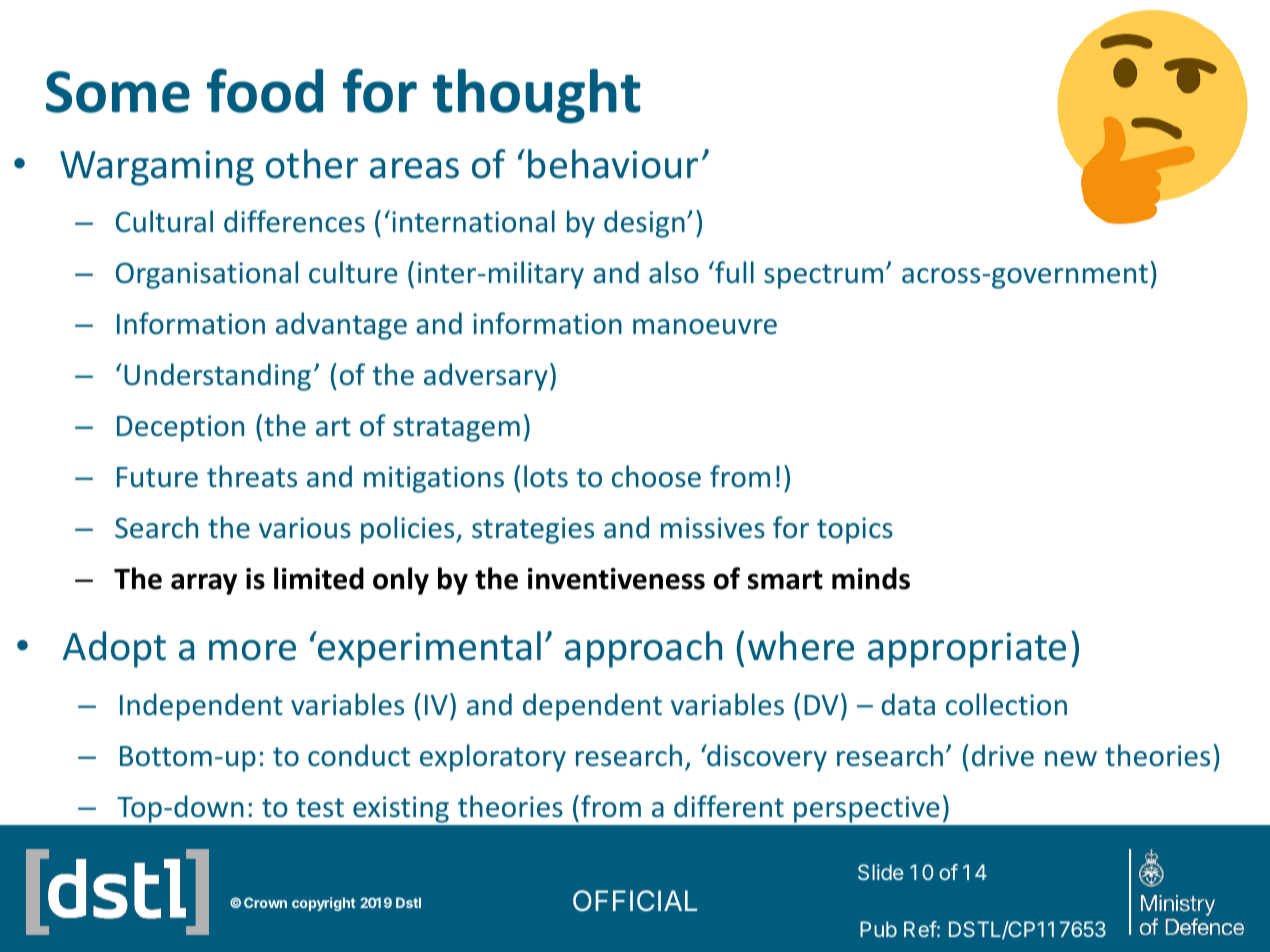 The width and height of the image is (1270, 952). I want to click on threats, so click(252, 476).
